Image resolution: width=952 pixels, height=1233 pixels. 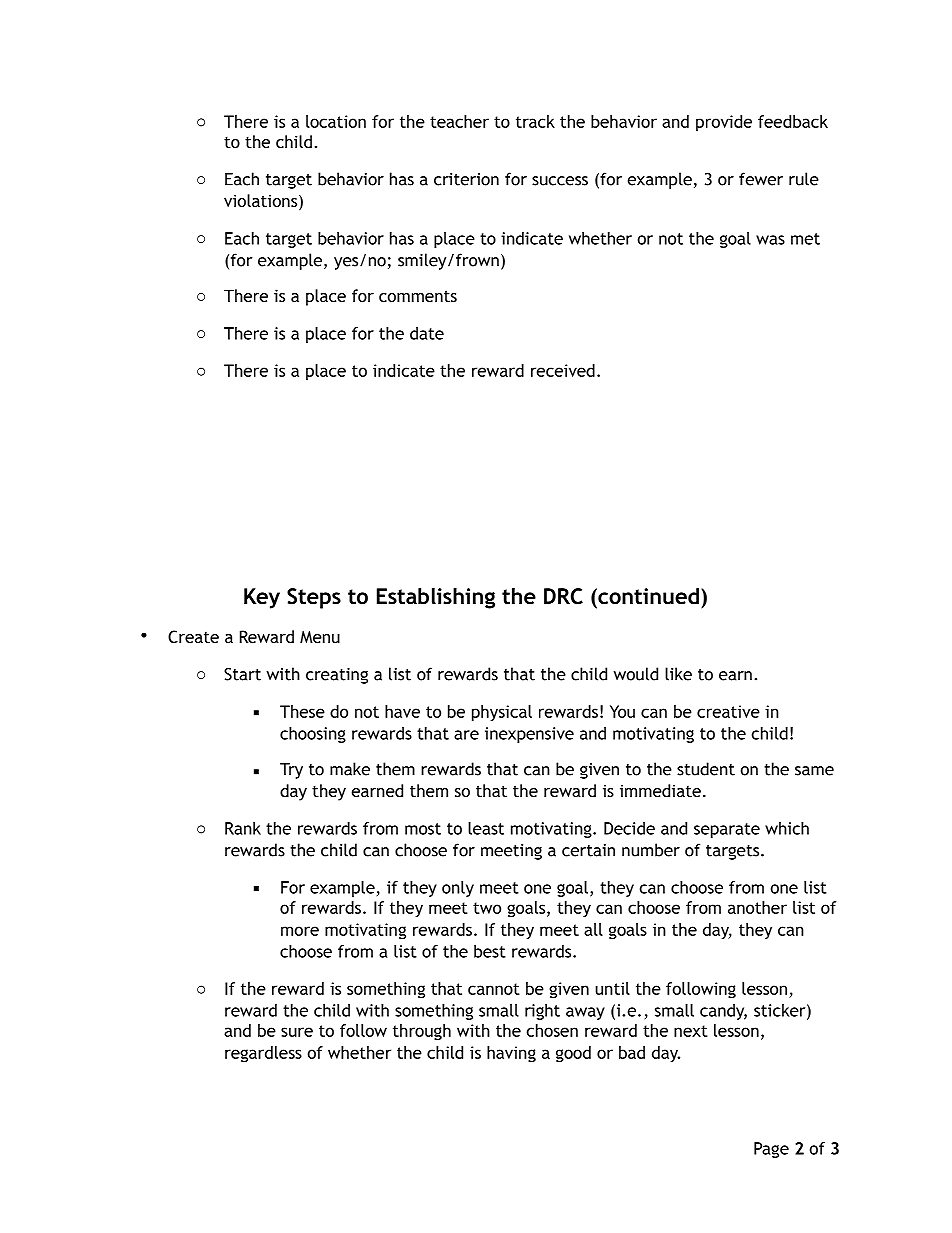 I want to click on continued, so click(x=647, y=597).
